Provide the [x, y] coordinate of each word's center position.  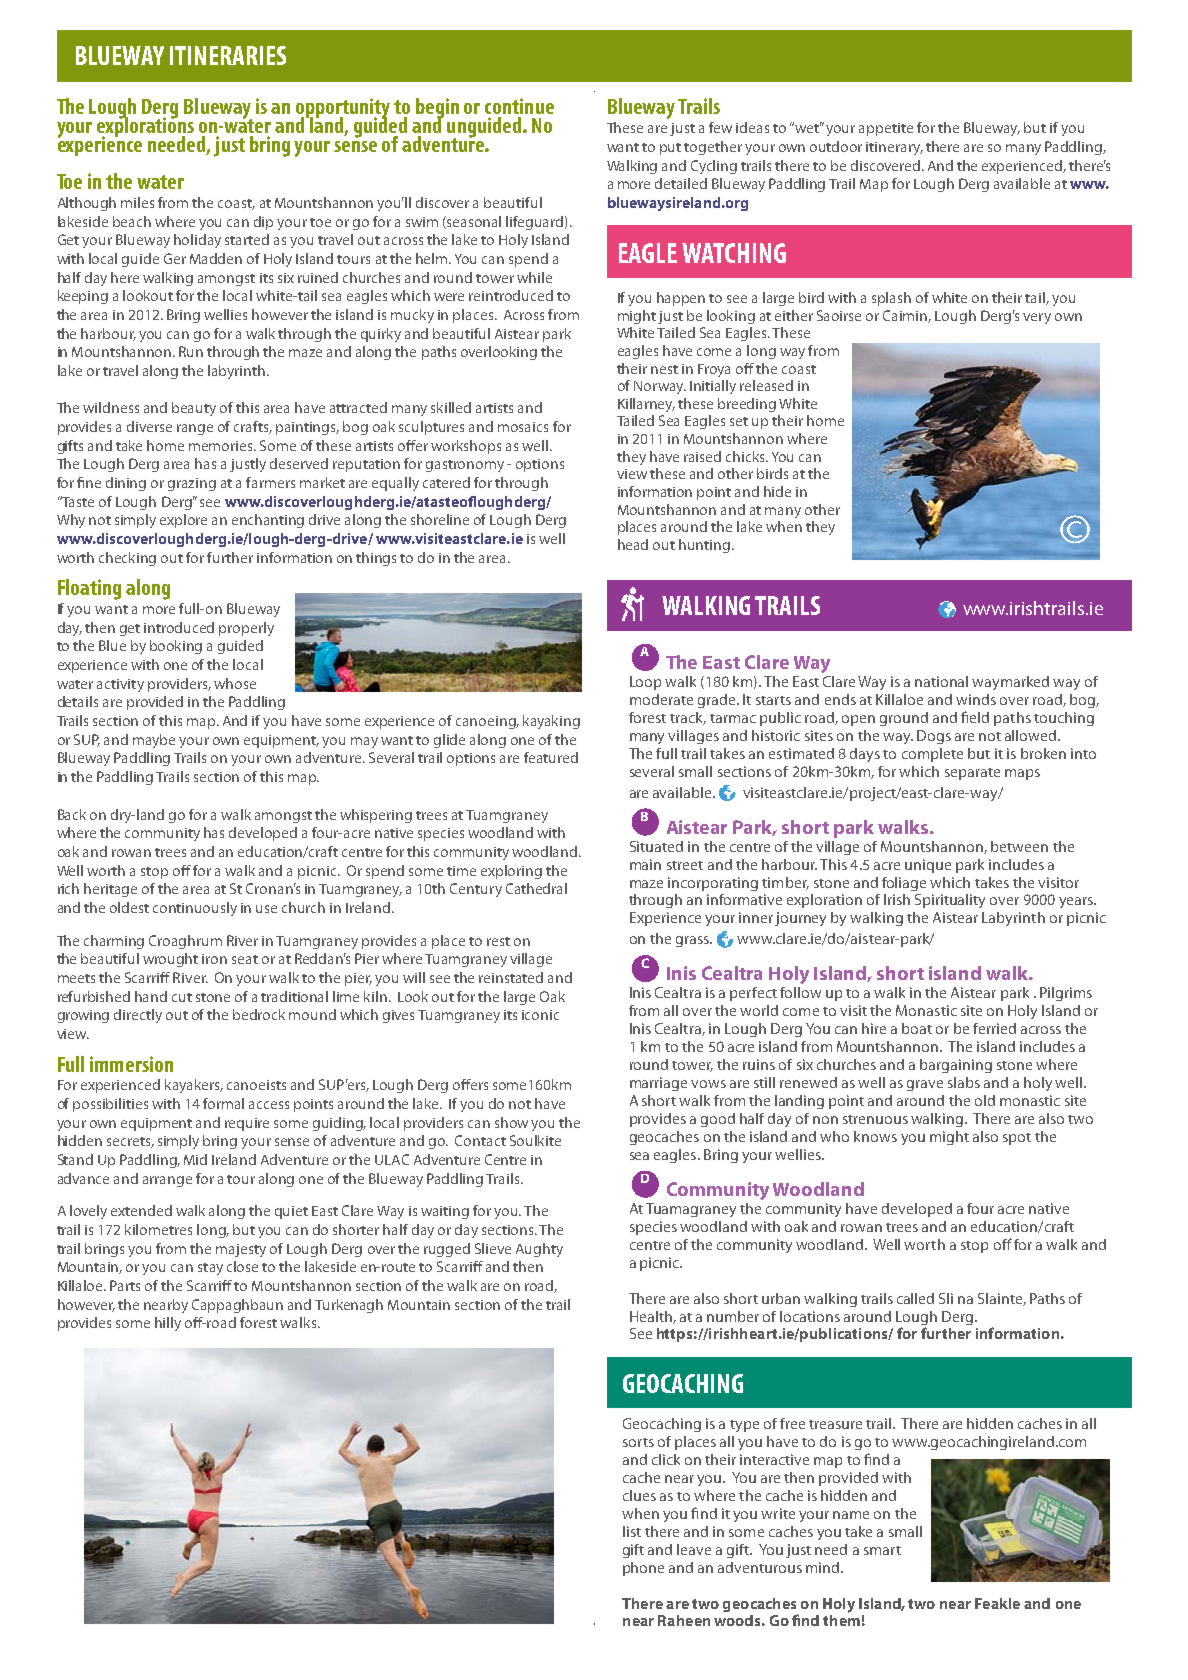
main [645, 864]
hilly [168, 1324]
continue [519, 106]
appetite [886, 129]
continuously [195, 909]
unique [928, 866]
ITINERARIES [228, 55]
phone [643, 1569]
